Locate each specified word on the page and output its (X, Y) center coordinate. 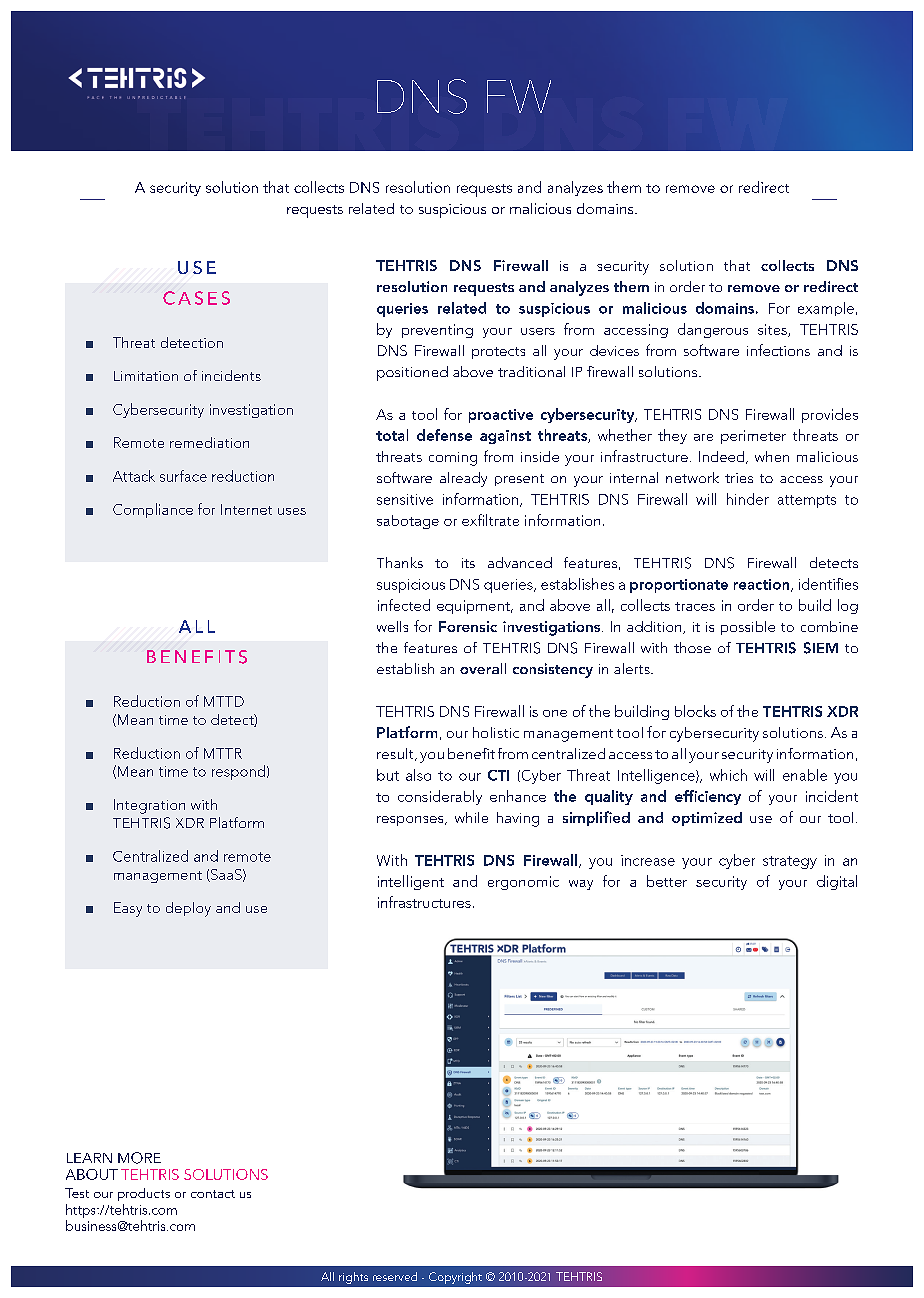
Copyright (455, 1278)
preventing (437, 331)
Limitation (146, 376)
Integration (149, 806)
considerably (440, 797)
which (728, 775)
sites (773, 330)
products (144, 1194)
